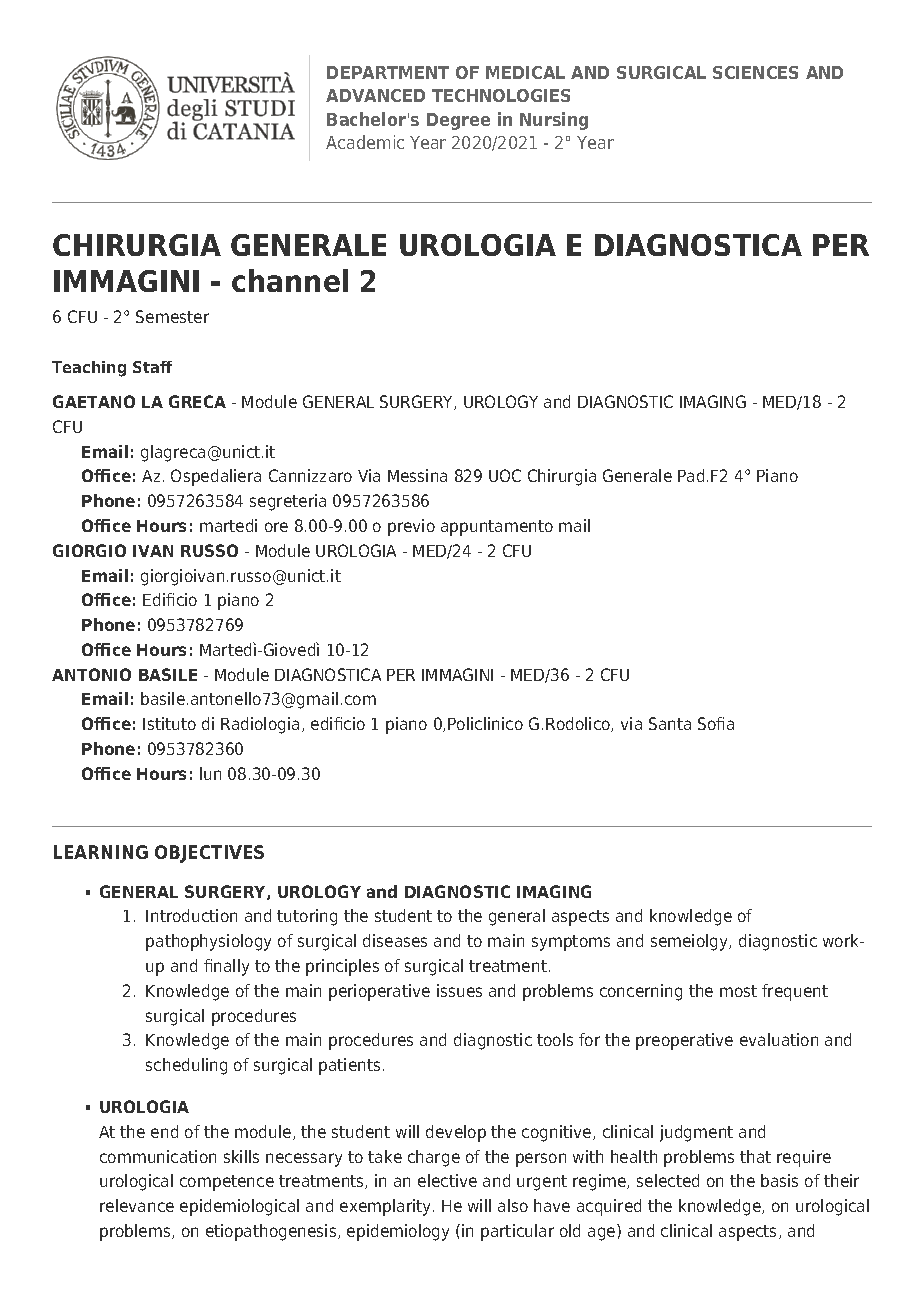 The height and width of the image is (1308, 924). I want to click on relevance, so click(137, 1205).
